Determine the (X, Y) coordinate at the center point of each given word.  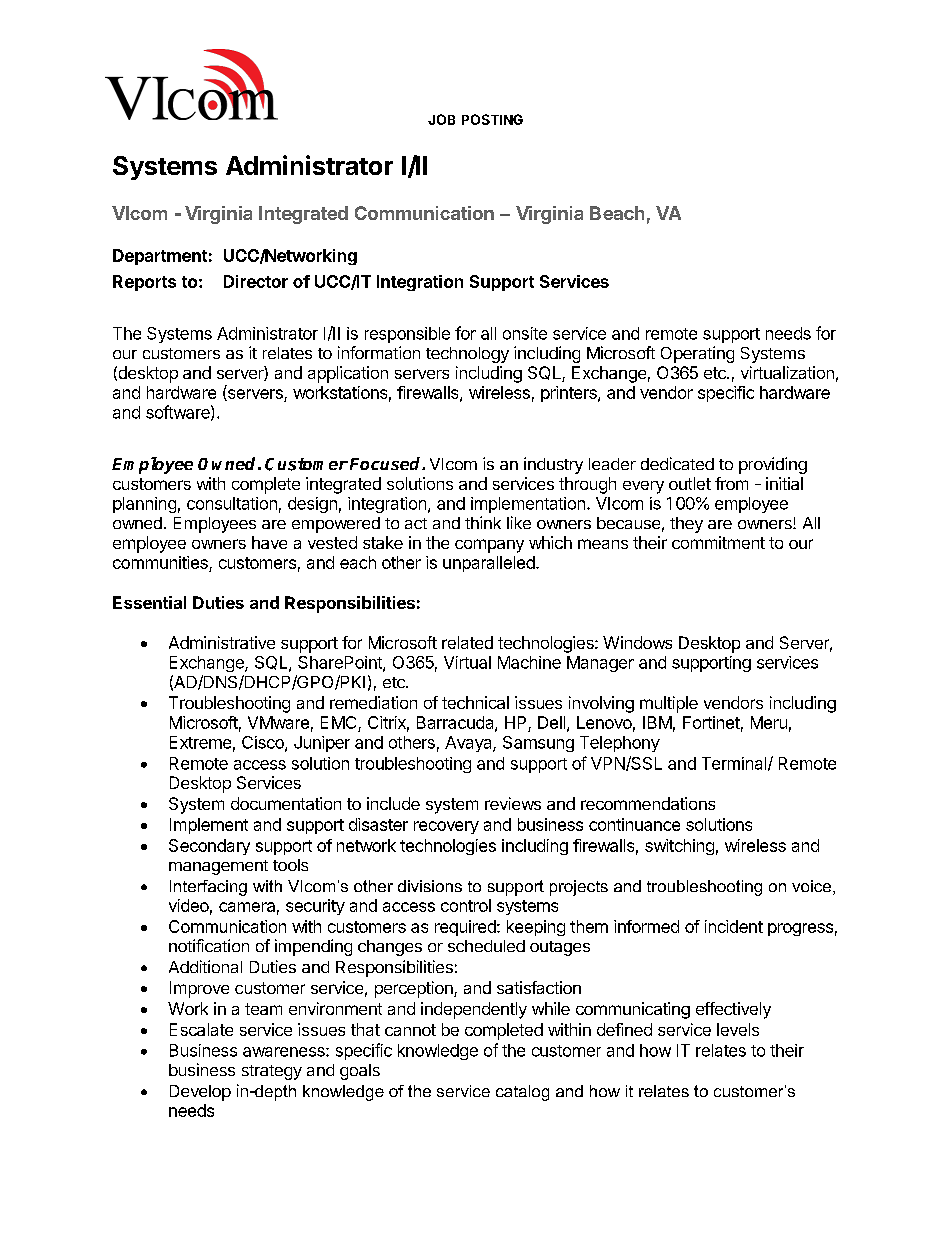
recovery (446, 827)
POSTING (492, 119)
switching (679, 847)
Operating (697, 354)
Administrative (222, 642)
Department (160, 257)
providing (773, 465)
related (467, 642)
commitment (718, 542)
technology (467, 355)
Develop (200, 1093)
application (348, 374)
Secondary (209, 847)
